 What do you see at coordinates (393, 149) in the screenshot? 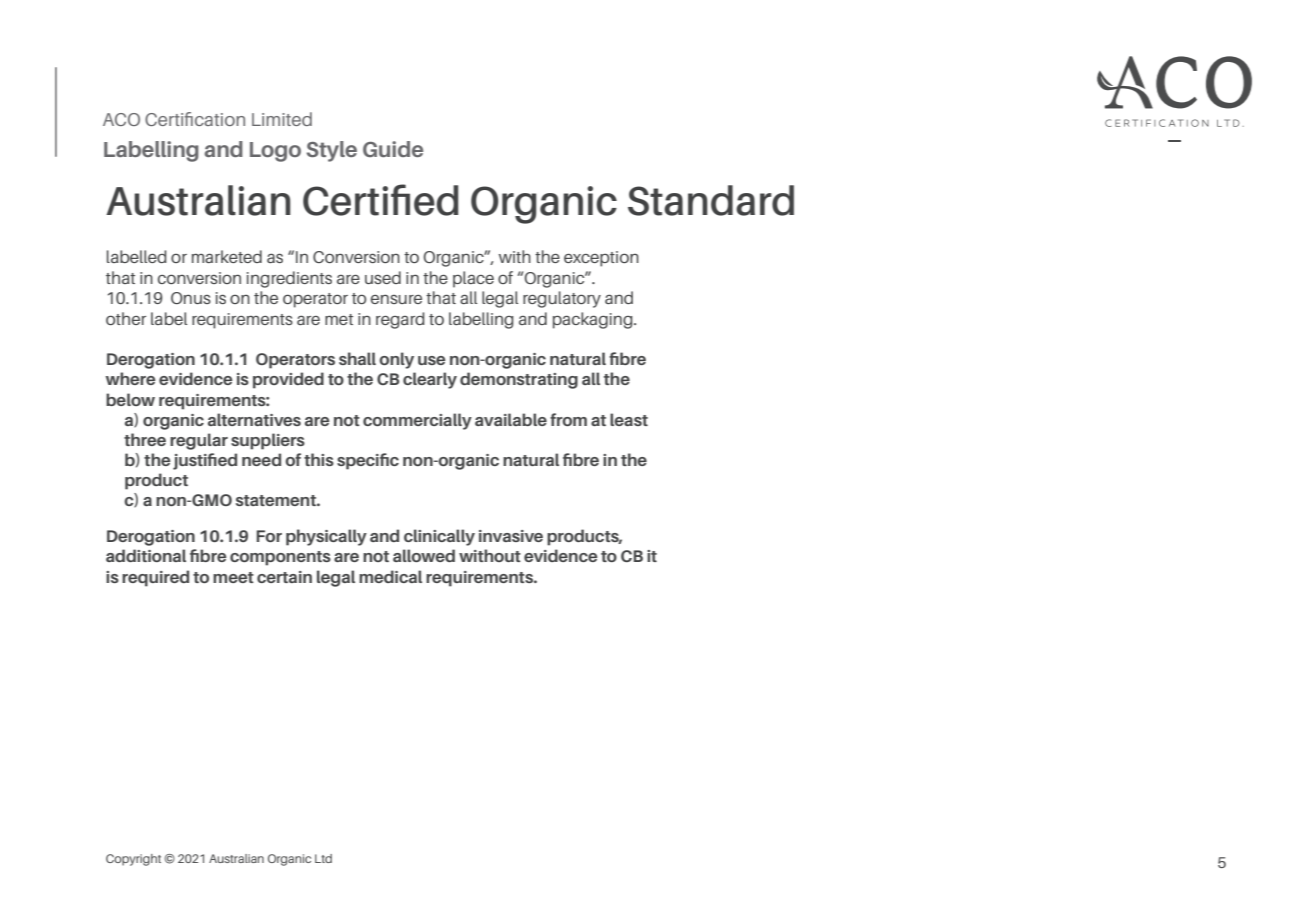
I see `Guide` at bounding box center [393, 149].
